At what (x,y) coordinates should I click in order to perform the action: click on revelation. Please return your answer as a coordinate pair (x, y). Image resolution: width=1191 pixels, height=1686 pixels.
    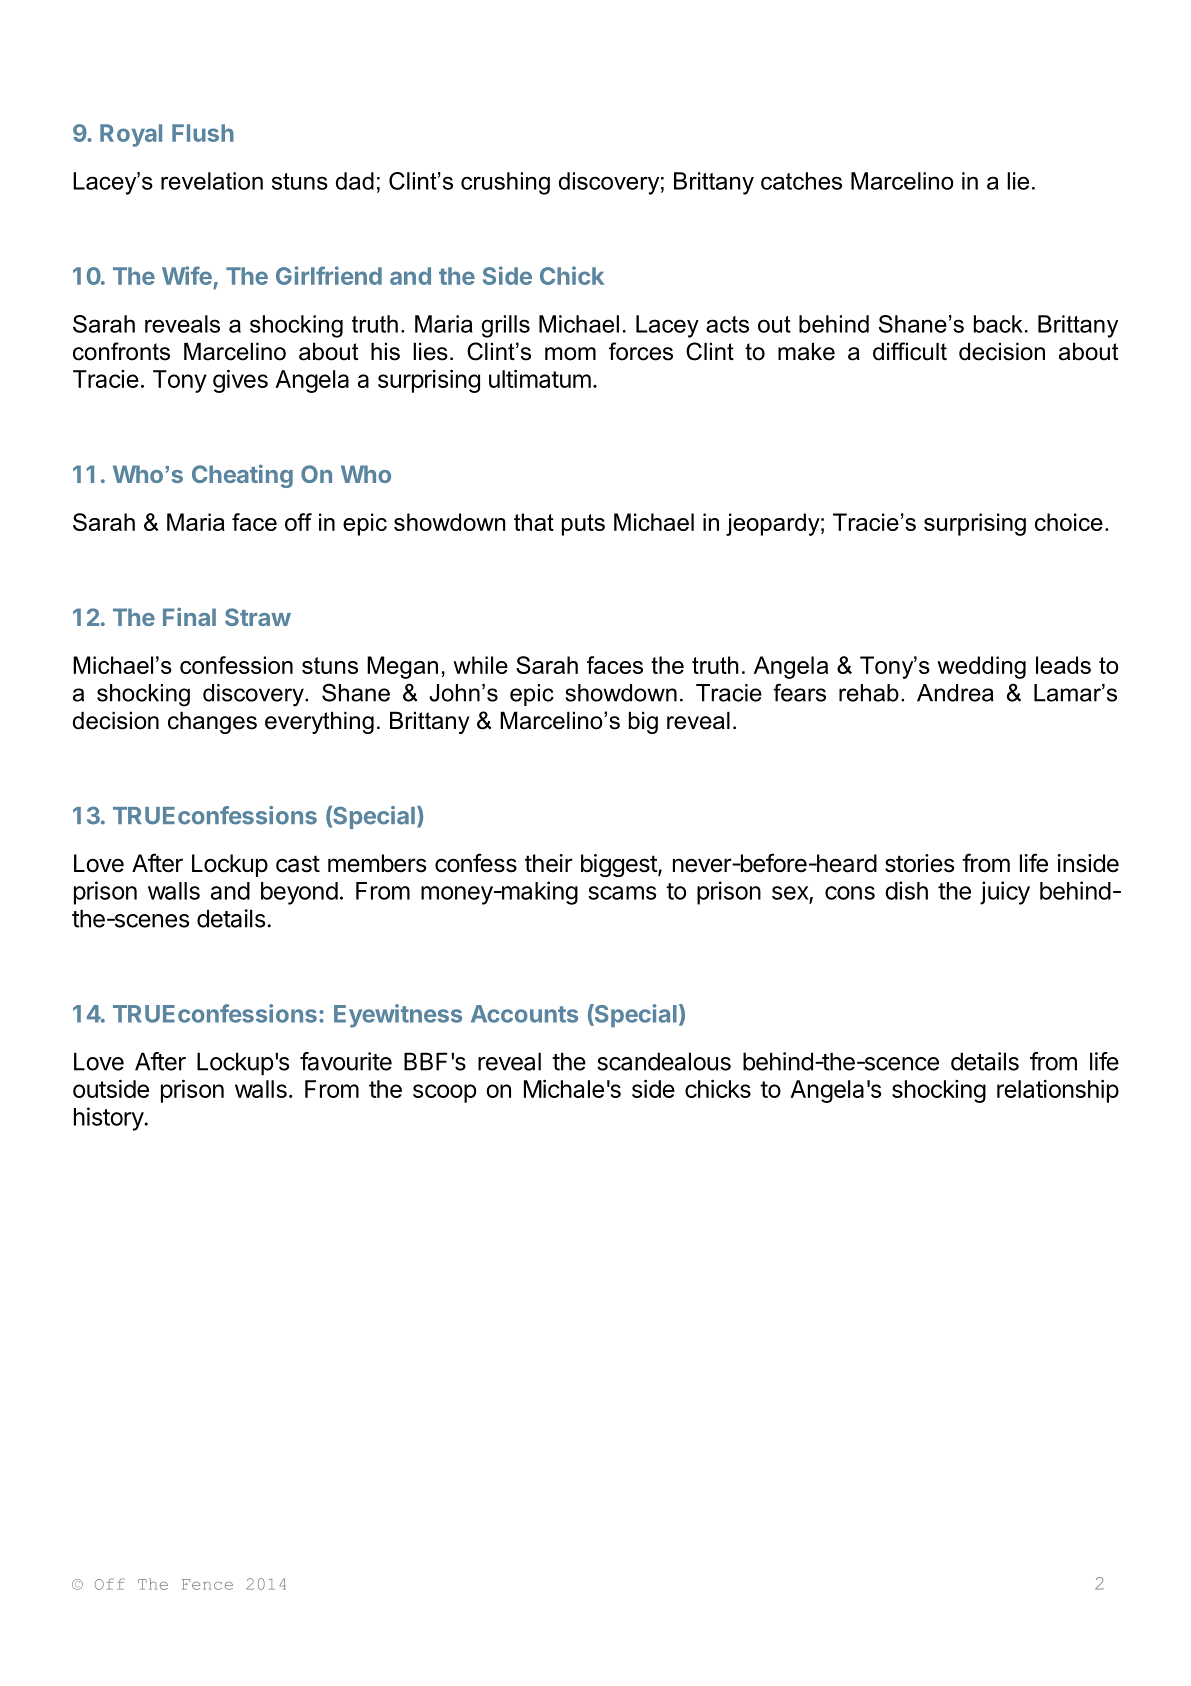
    Looking at the image, I should click on (212, 181).
